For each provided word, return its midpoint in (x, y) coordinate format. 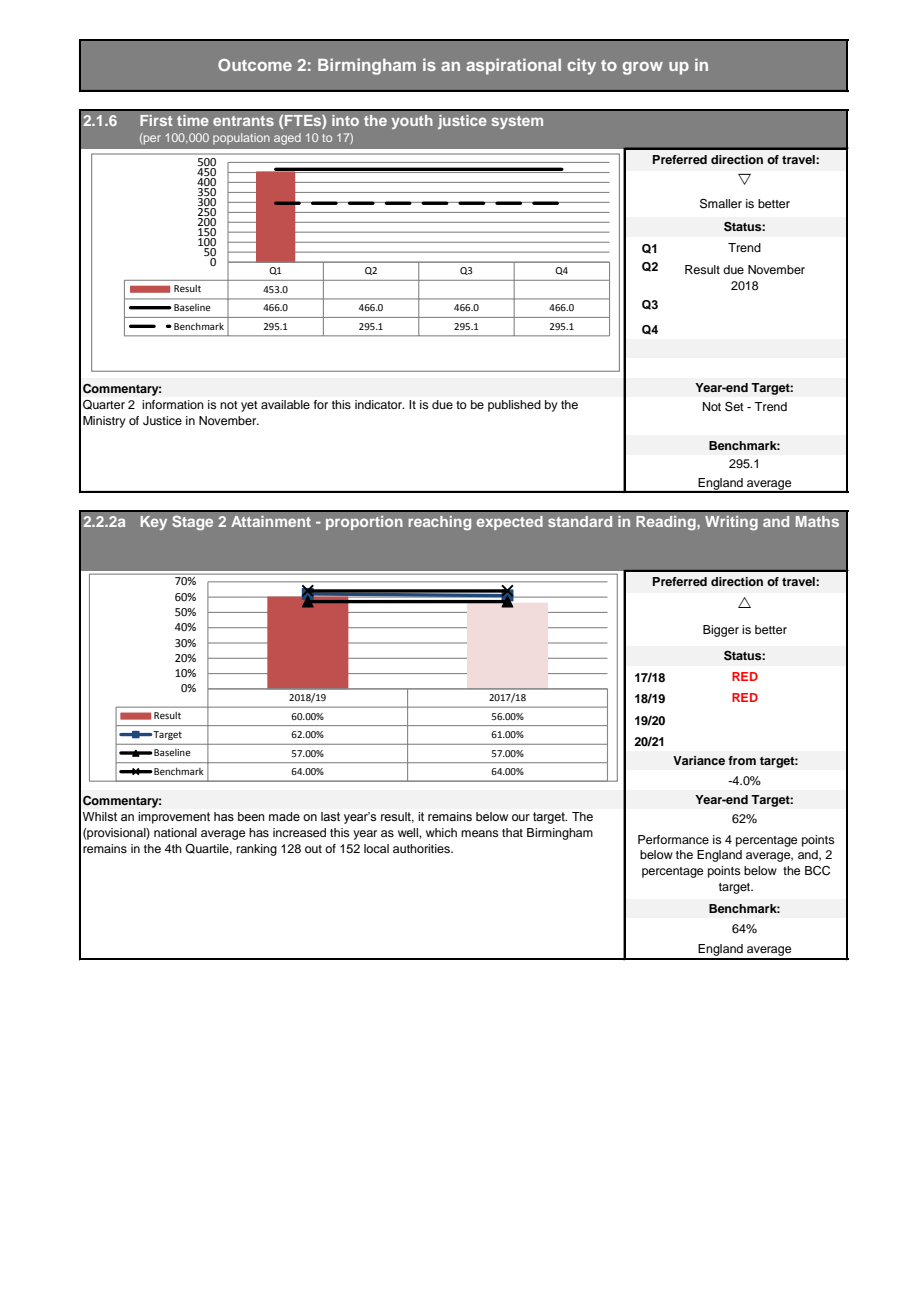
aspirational (513, 66)
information (173, 404)
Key (154, 523)
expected (510, 523)
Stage (192, 522)
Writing (731, 523)
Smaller (721, 204)
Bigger (721, 631)
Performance (673, 839)
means (480, 833)
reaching (439, 523)
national (175, 832)
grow (643, 68)
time (193, 120)
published (514, 406)
